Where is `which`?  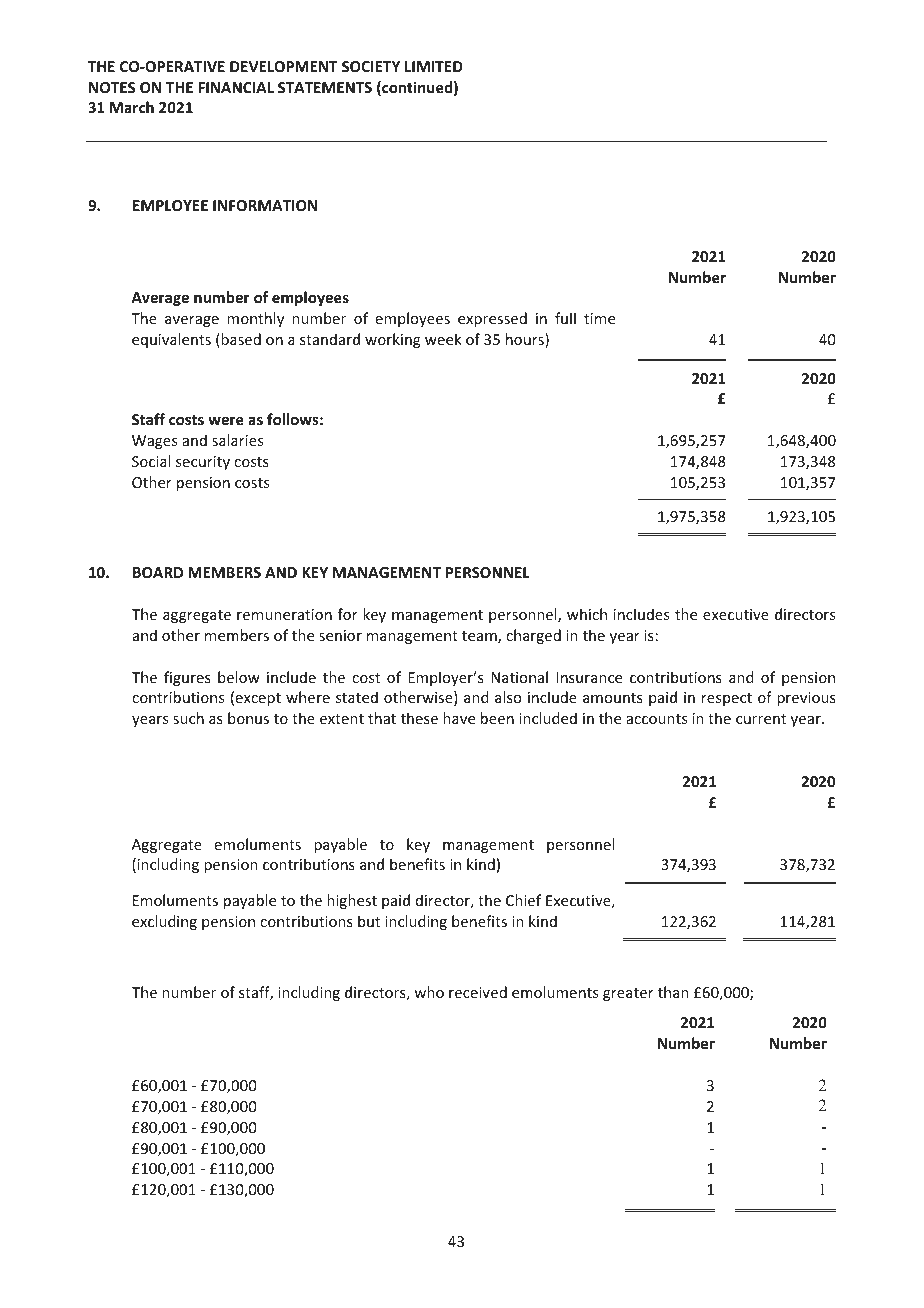 which is located at coordinates (587, 614).
